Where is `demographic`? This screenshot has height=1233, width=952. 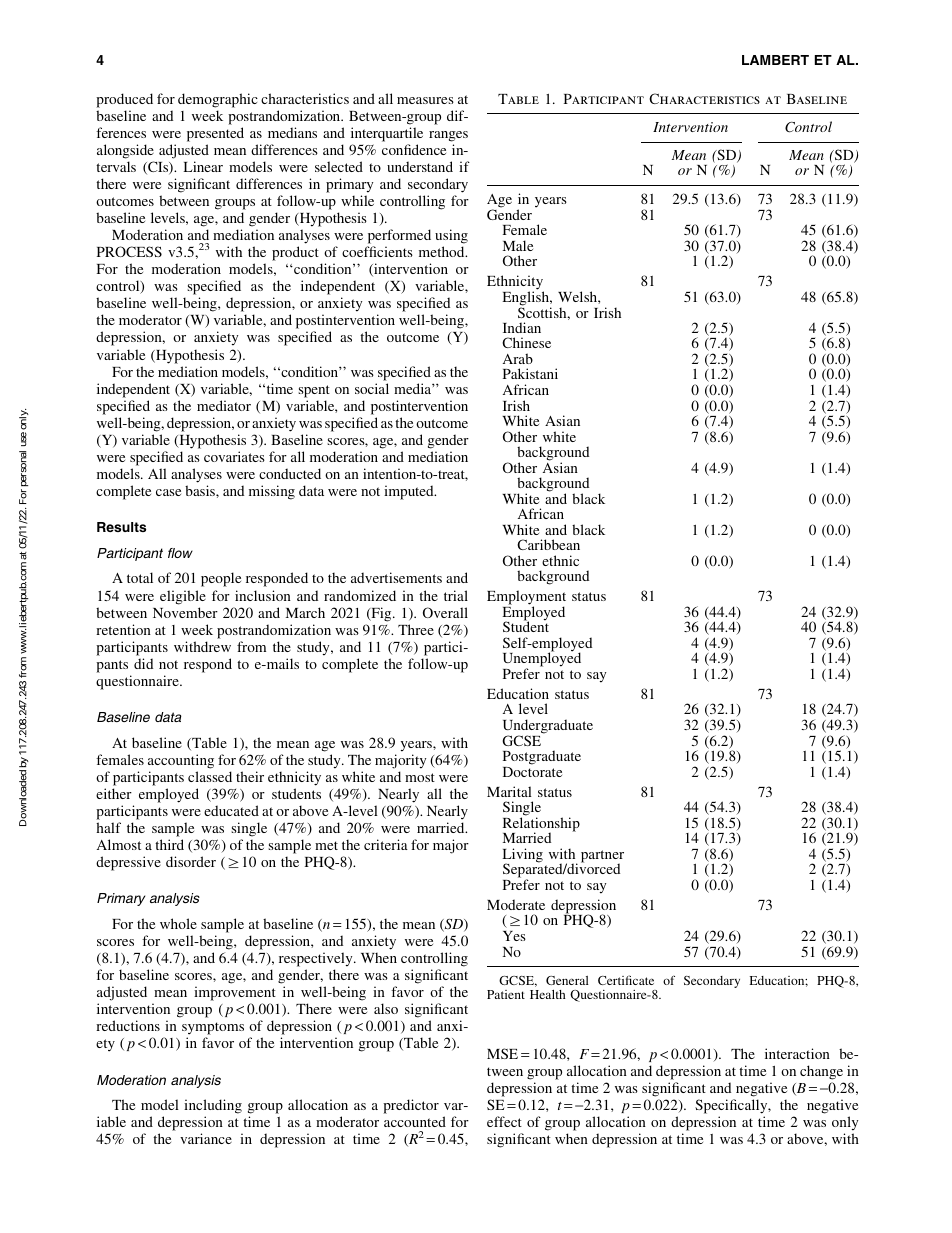 demographic is located at coordinates (218, 100).
